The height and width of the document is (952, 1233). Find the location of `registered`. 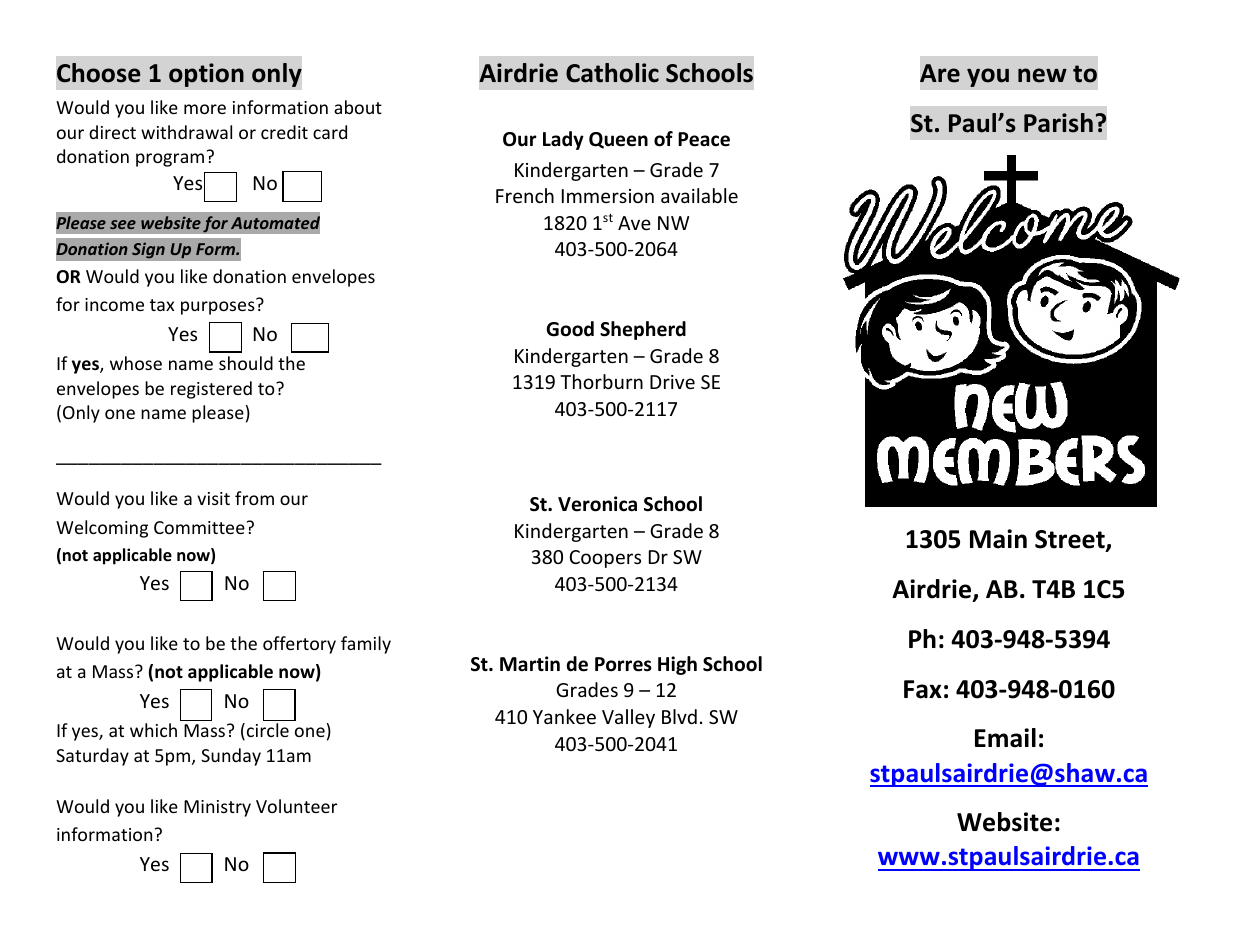

registered is located at coordinates (211, 390).
